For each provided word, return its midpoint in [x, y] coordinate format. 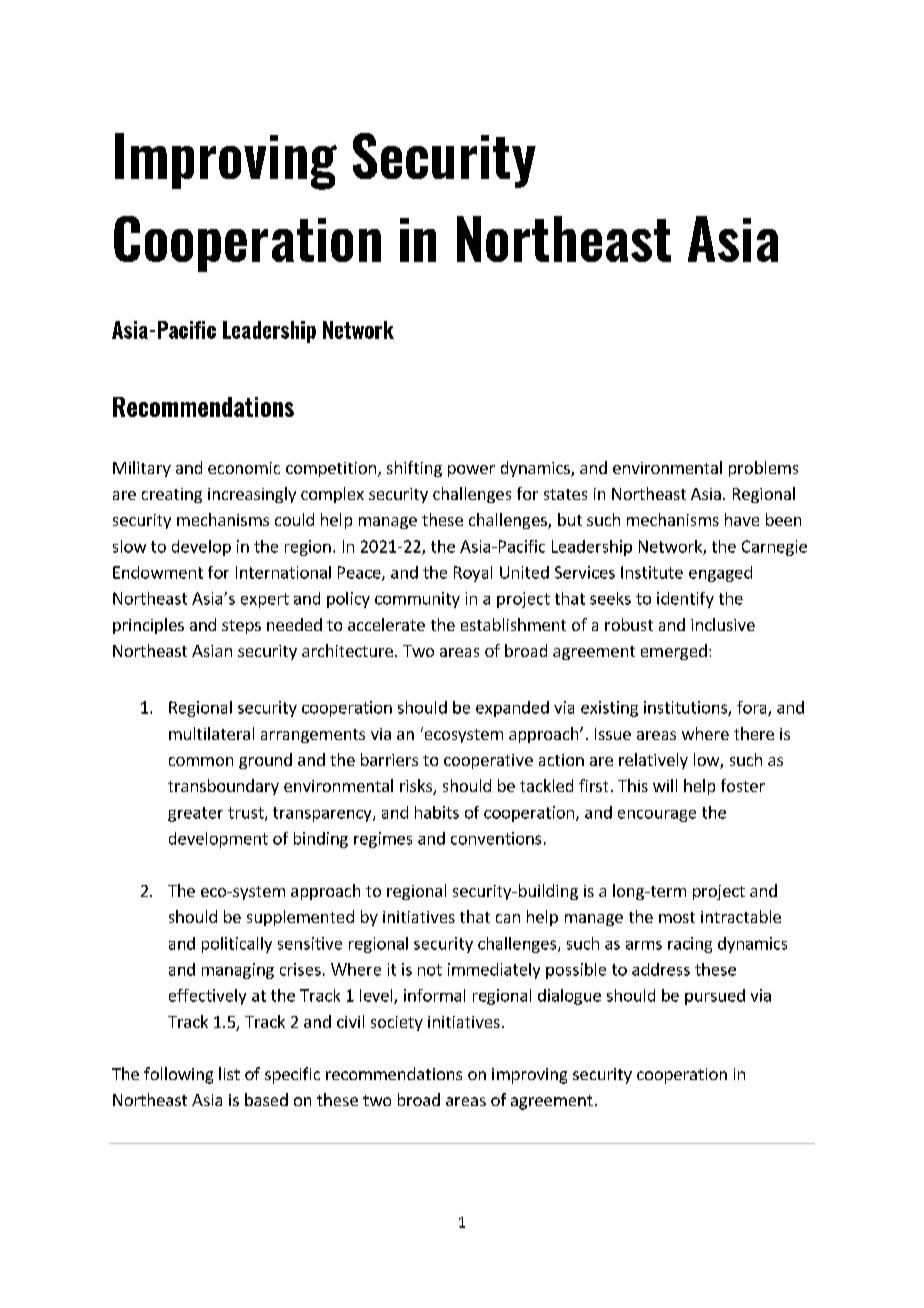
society [397, 1023]
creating [172, 495]
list [229, 1073]
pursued [715, 997]
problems [763, 469]
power [471, 471]
